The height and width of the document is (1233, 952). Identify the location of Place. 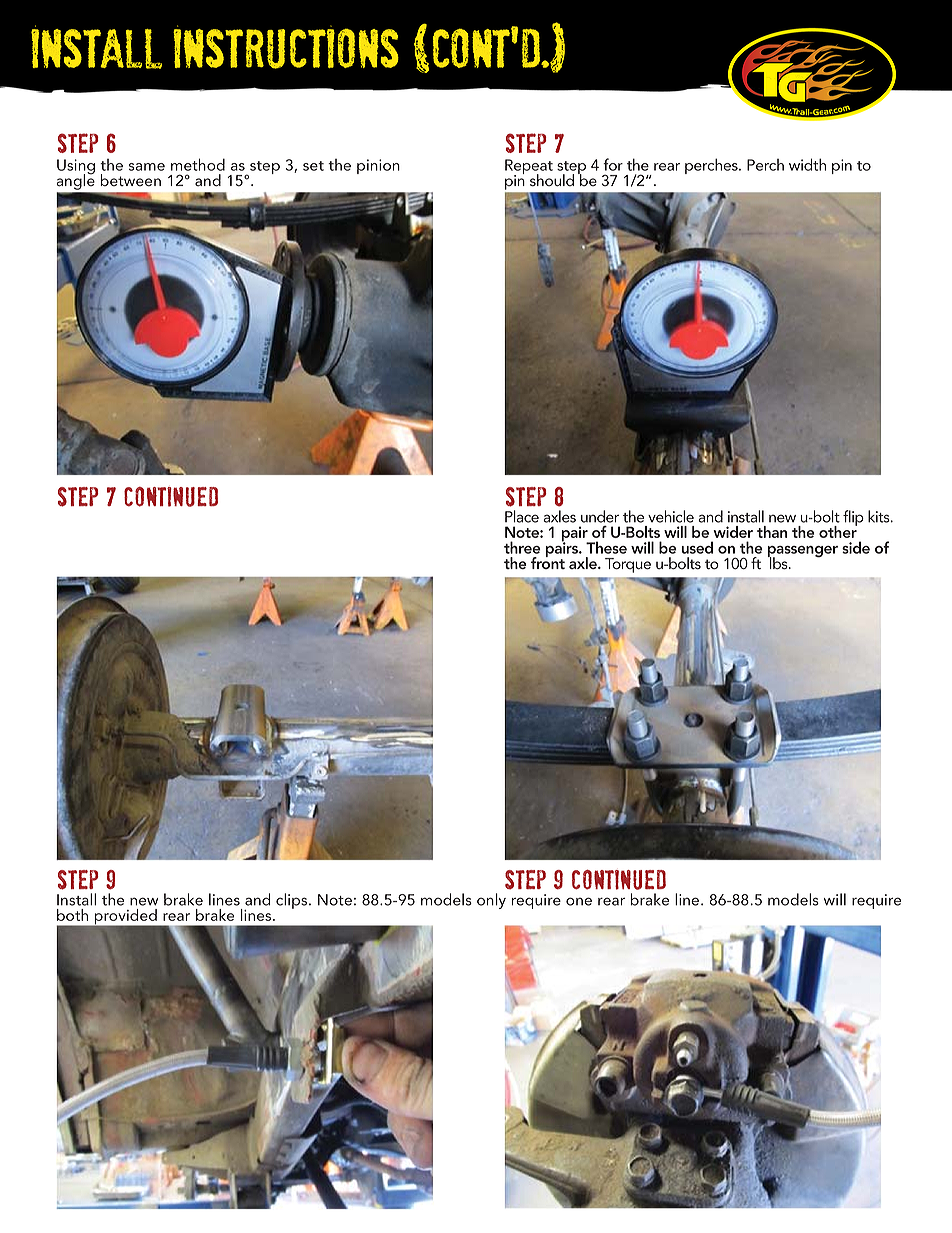
(522, 516).
